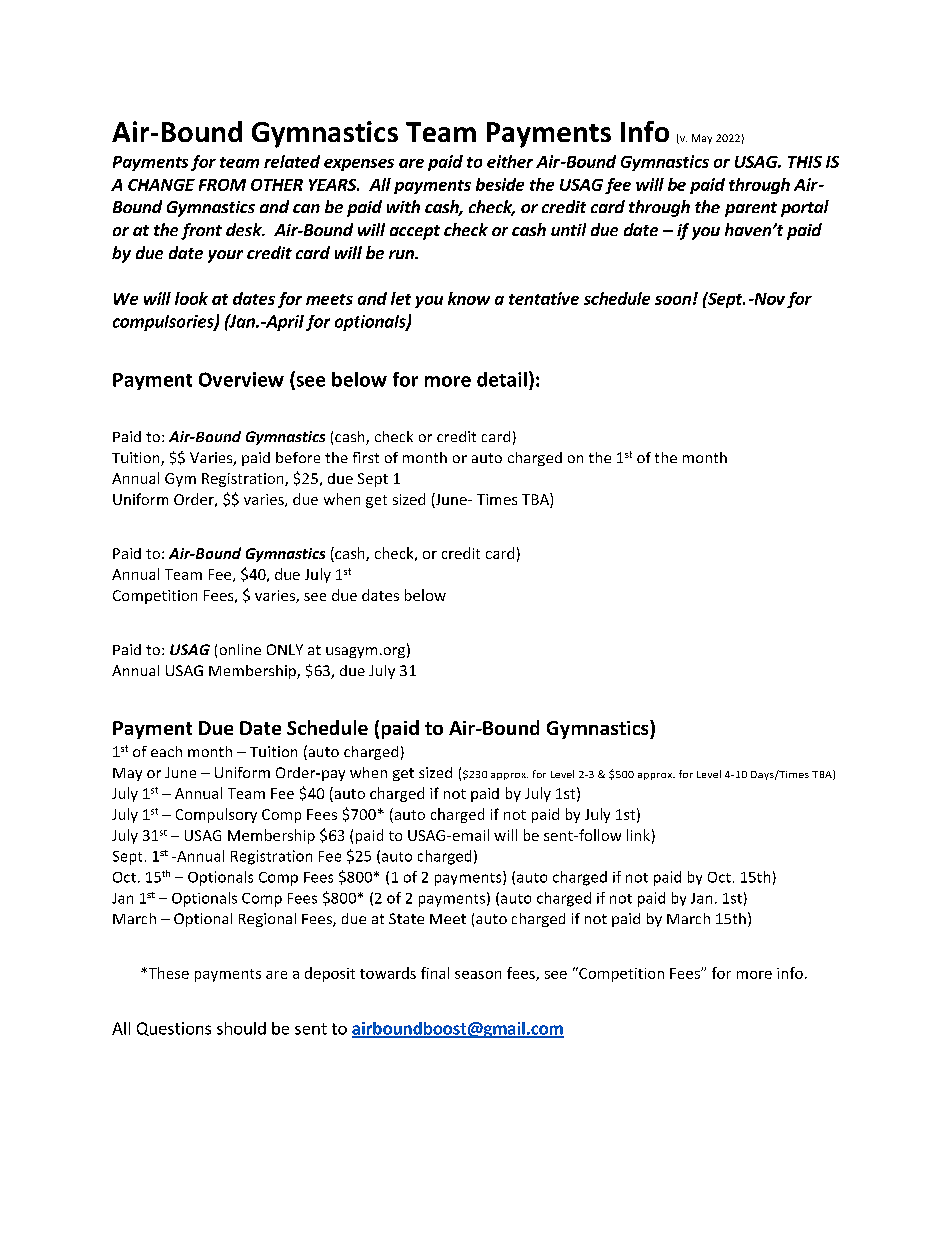 The width and height of the document is (952, 1233). What do you see at coordinates (673, 300) in the document?
I see `soon` at bounding box center [673, 300].
